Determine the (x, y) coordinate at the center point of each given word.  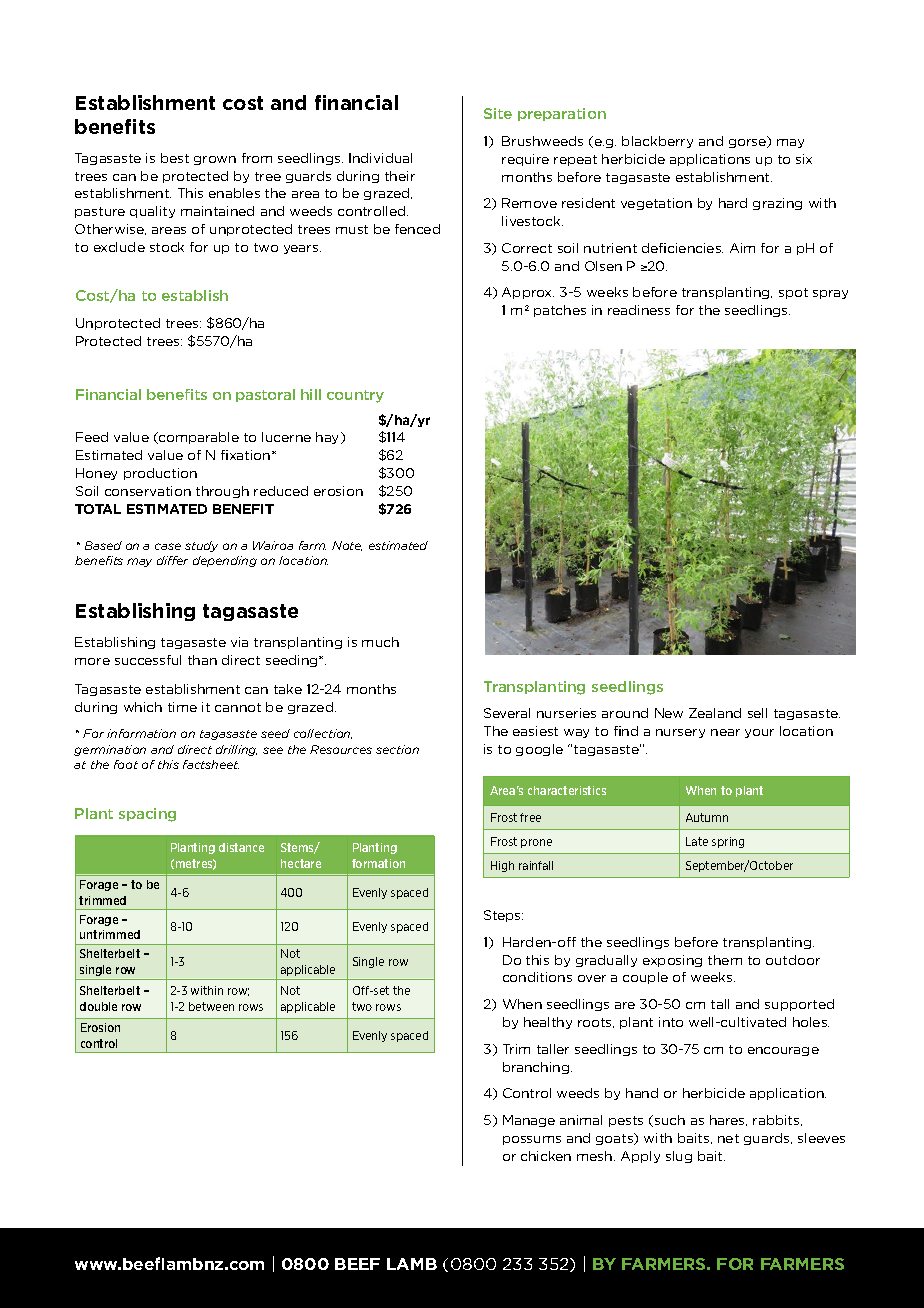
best (175, 158)
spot (793, 293)
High (502, 866)
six (804, 159)
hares (728, 1120)
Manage (529, 1121)
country (355, 396)
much (380, 642)
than (202, 660)
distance (241, 847)
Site (498, 113)
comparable (198, 438)
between (211, 1006)
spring (728, 842)
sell (757, 713)
